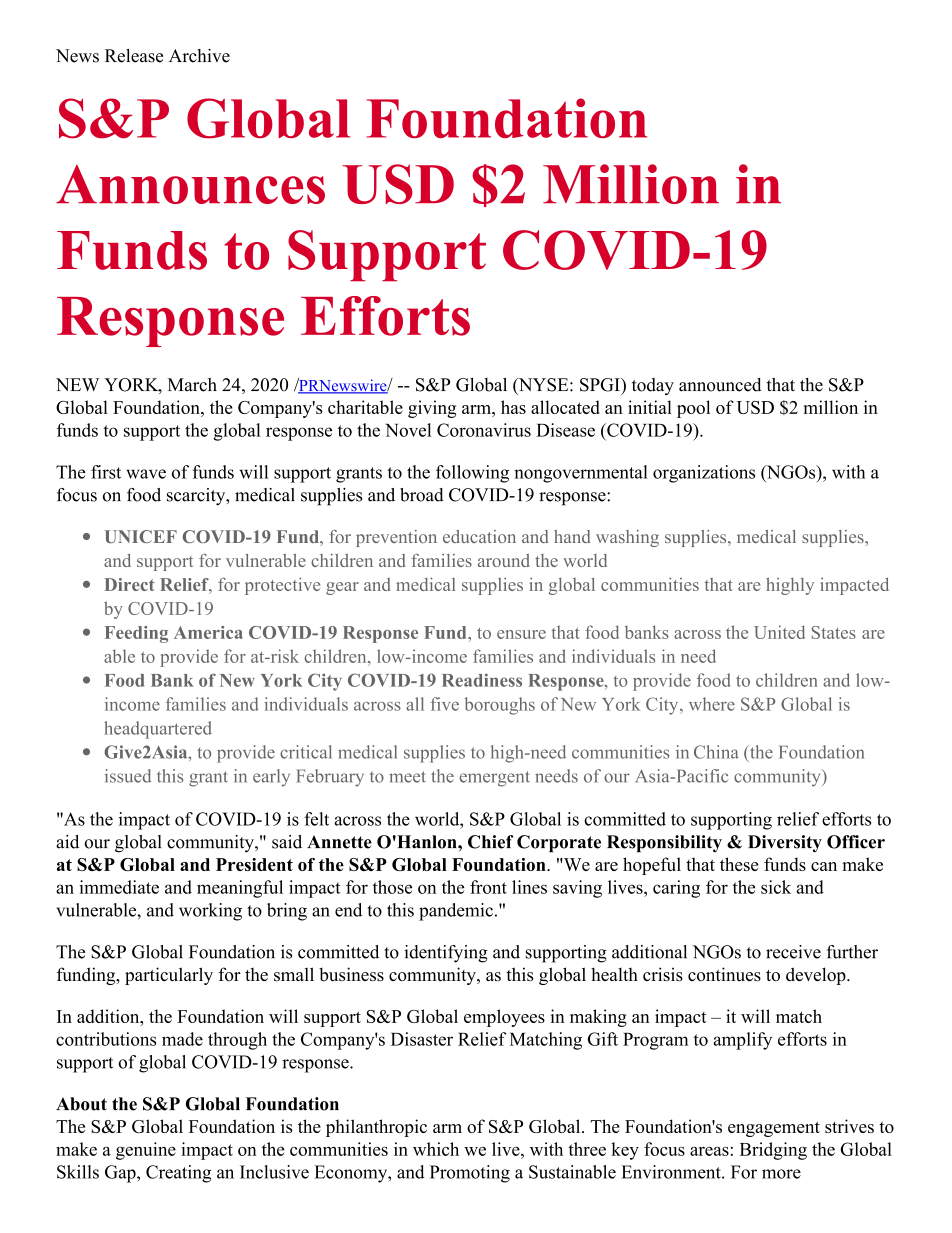  What do you see at coordinates (484, 430) in the screenshot?
I see `Coronavirus` at bounding box center [484, 430].
